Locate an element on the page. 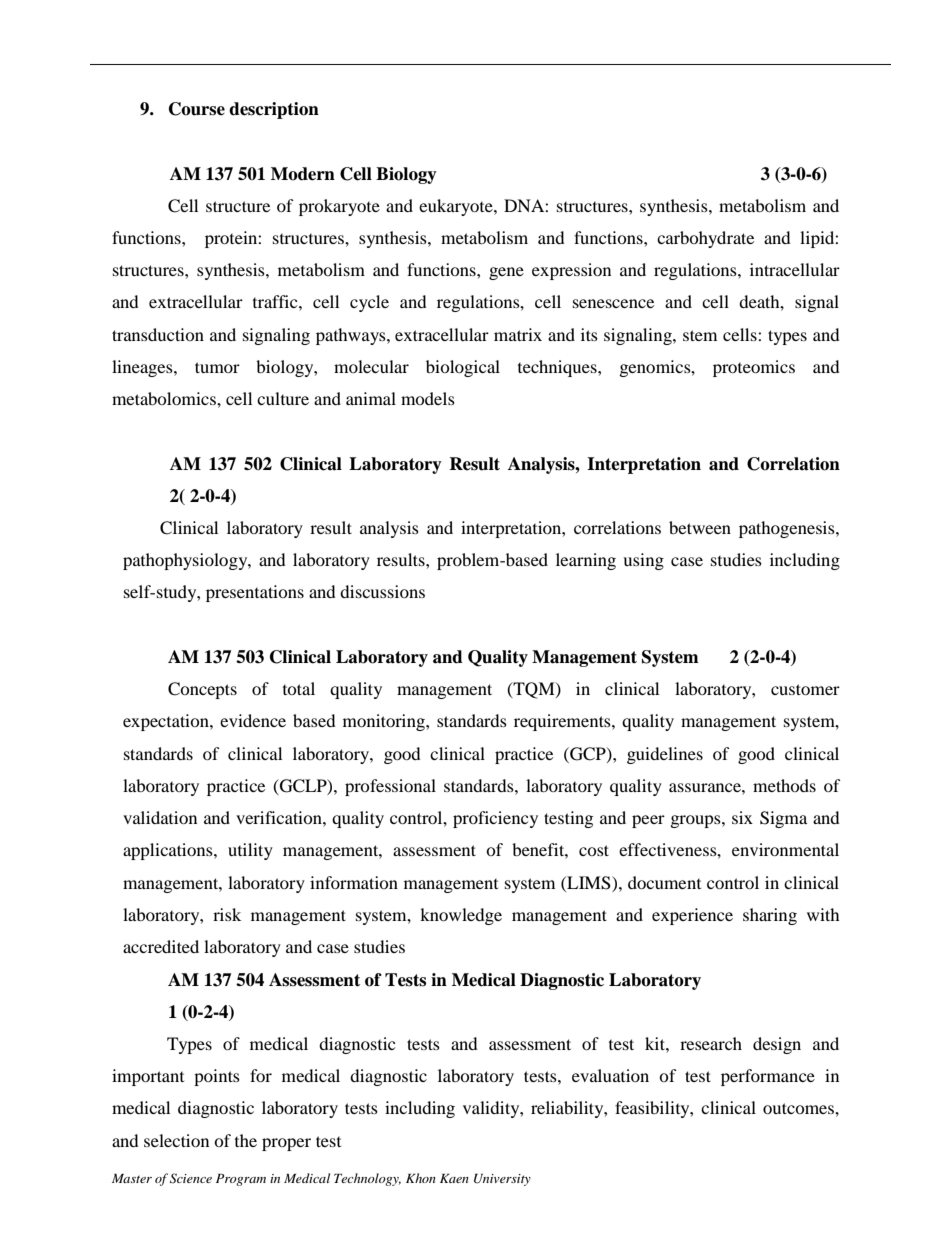 This document has width=952, height=1233. carbohydrate is located at coordinates (705, 239).
